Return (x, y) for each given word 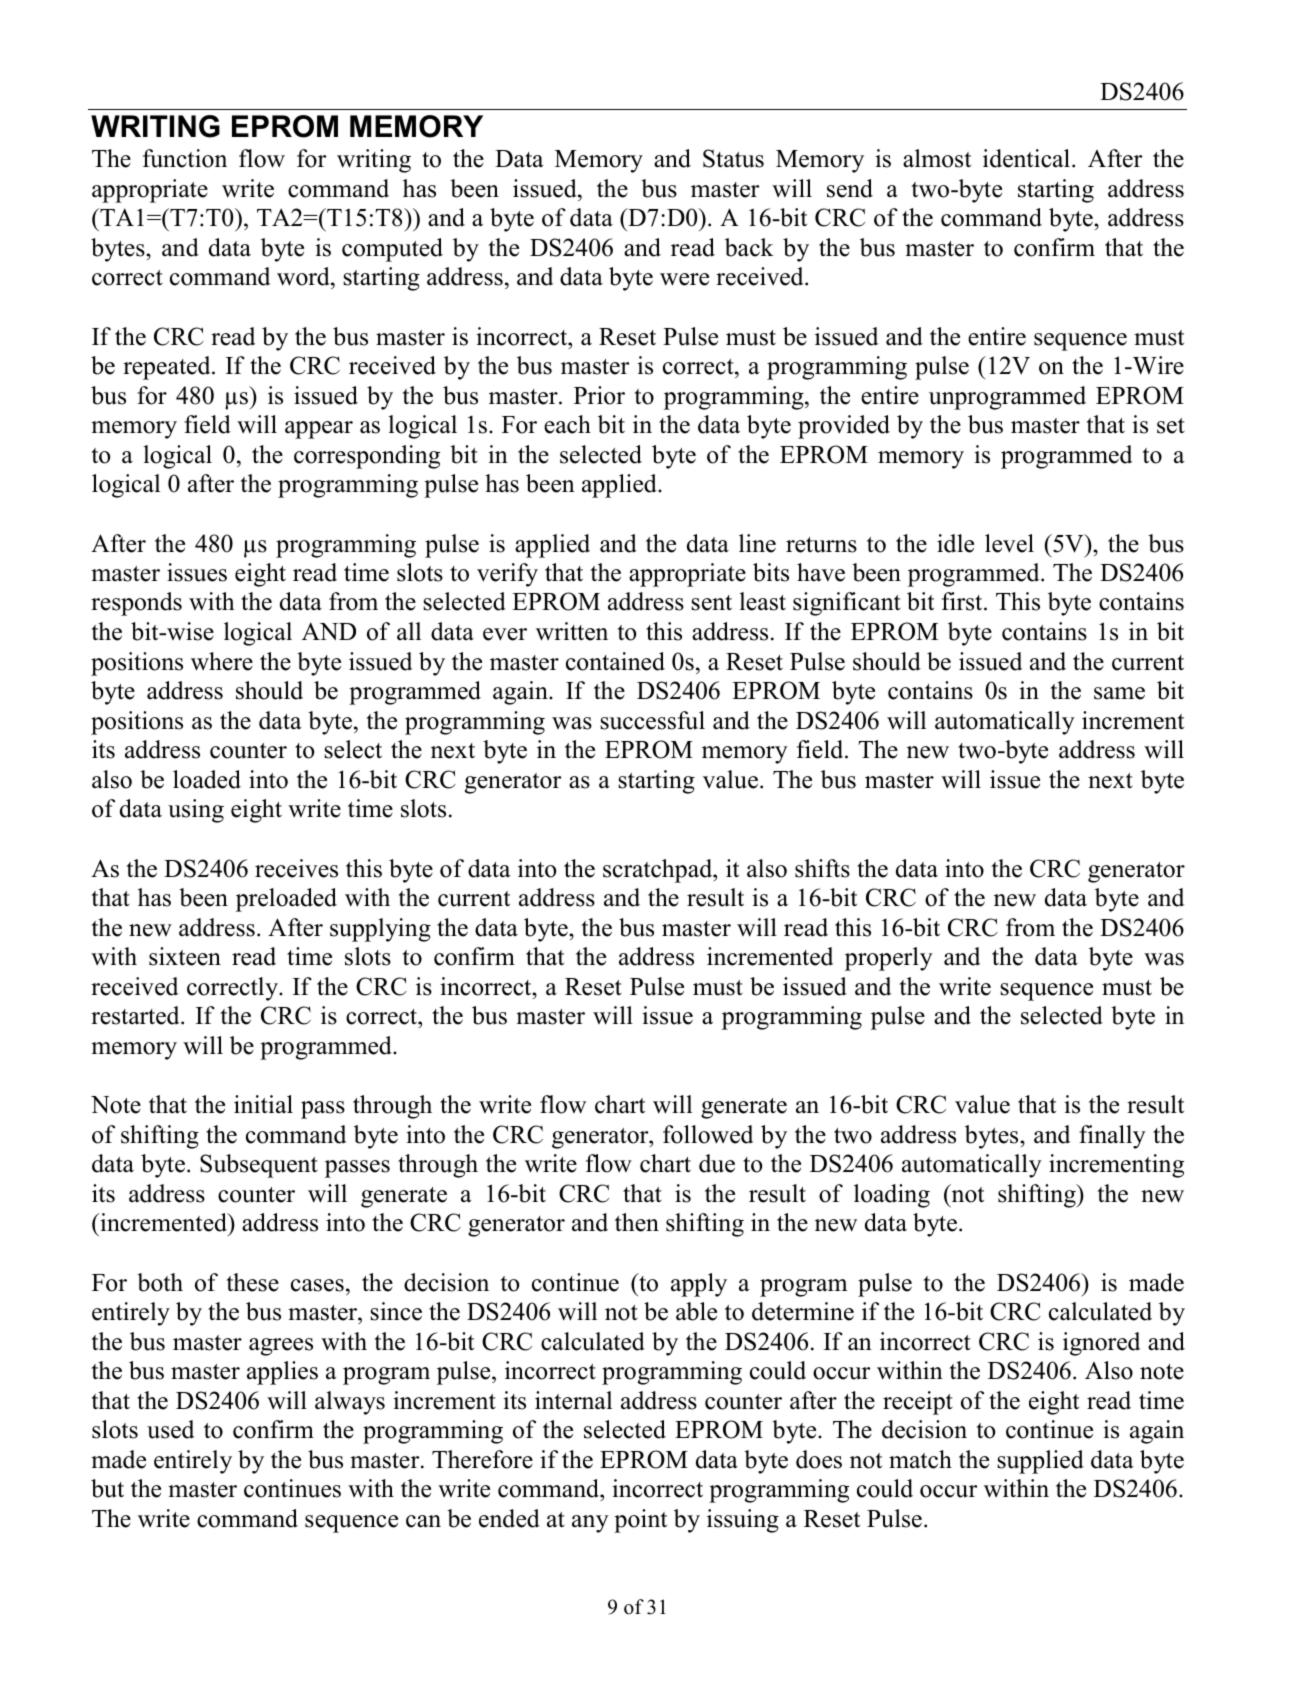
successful (652, 720)
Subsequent (259, 1166)
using (196, 811)
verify (507, 575)
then (637, 1222)
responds (136, 604)
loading (892, 1196)
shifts (822, 868)
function (185, 158)
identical (1028, 158)
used (170, 1429)
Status (733, 158)
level (1009, 543)
